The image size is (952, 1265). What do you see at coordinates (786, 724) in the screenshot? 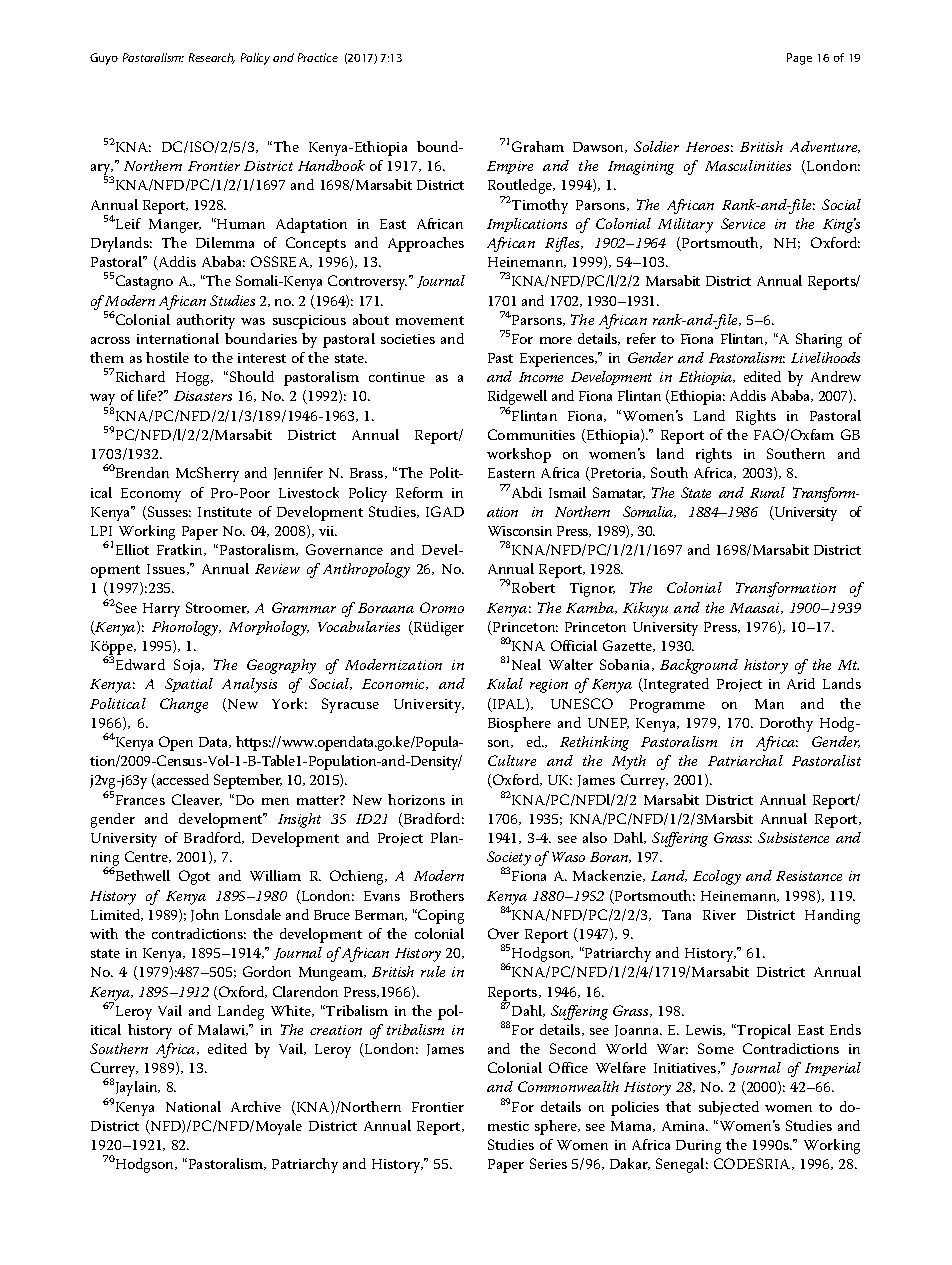
I see `Dorothy` at bounding box center [786, 724].
